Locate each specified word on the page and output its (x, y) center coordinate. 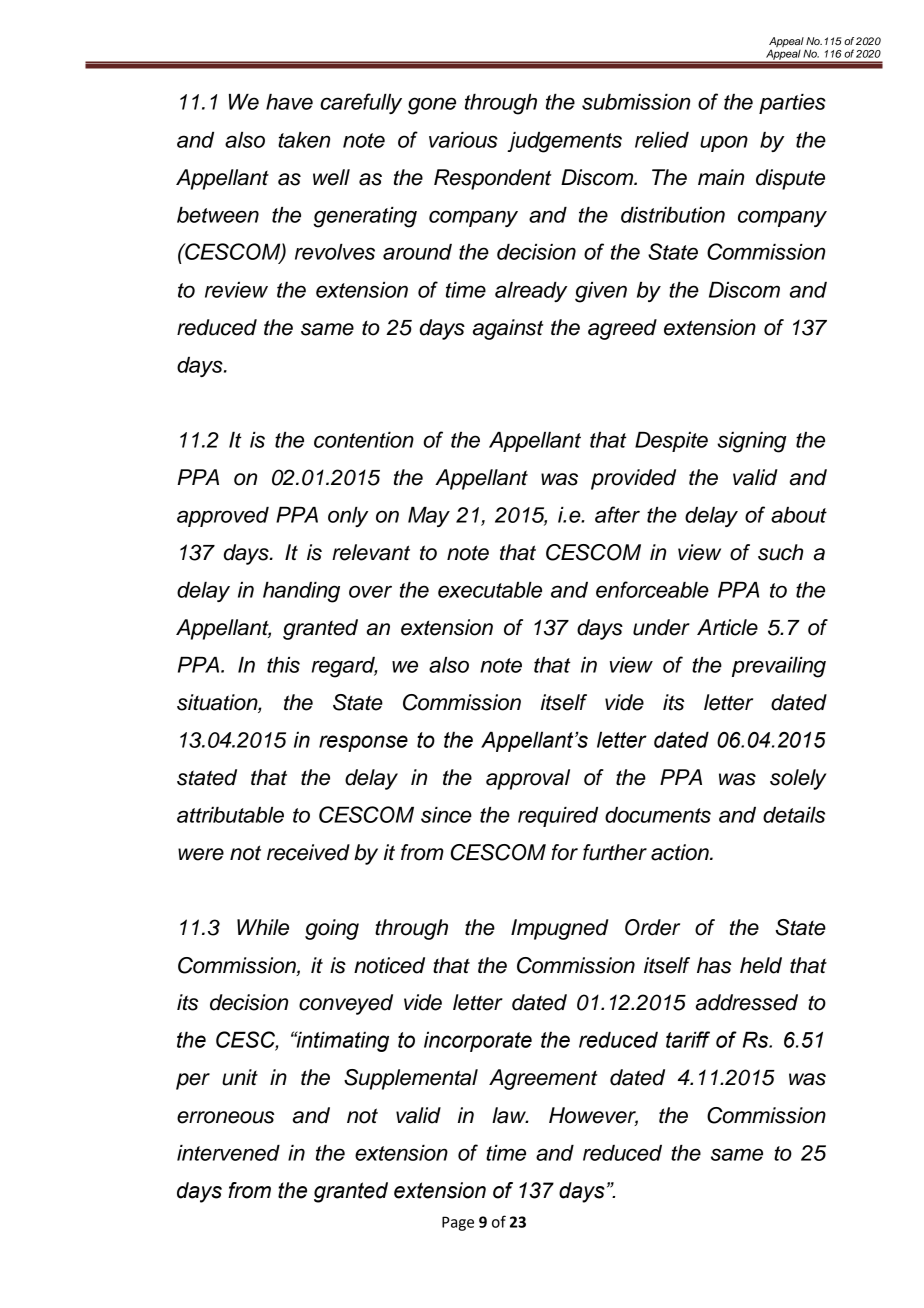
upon (724, 143)
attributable (230, 815)
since (446, 815)
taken (304, 140)
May (429, 517)
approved (223, 517)
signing (752, 442)
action (681, 852)
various (463, 140)
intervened (228, 1153)
